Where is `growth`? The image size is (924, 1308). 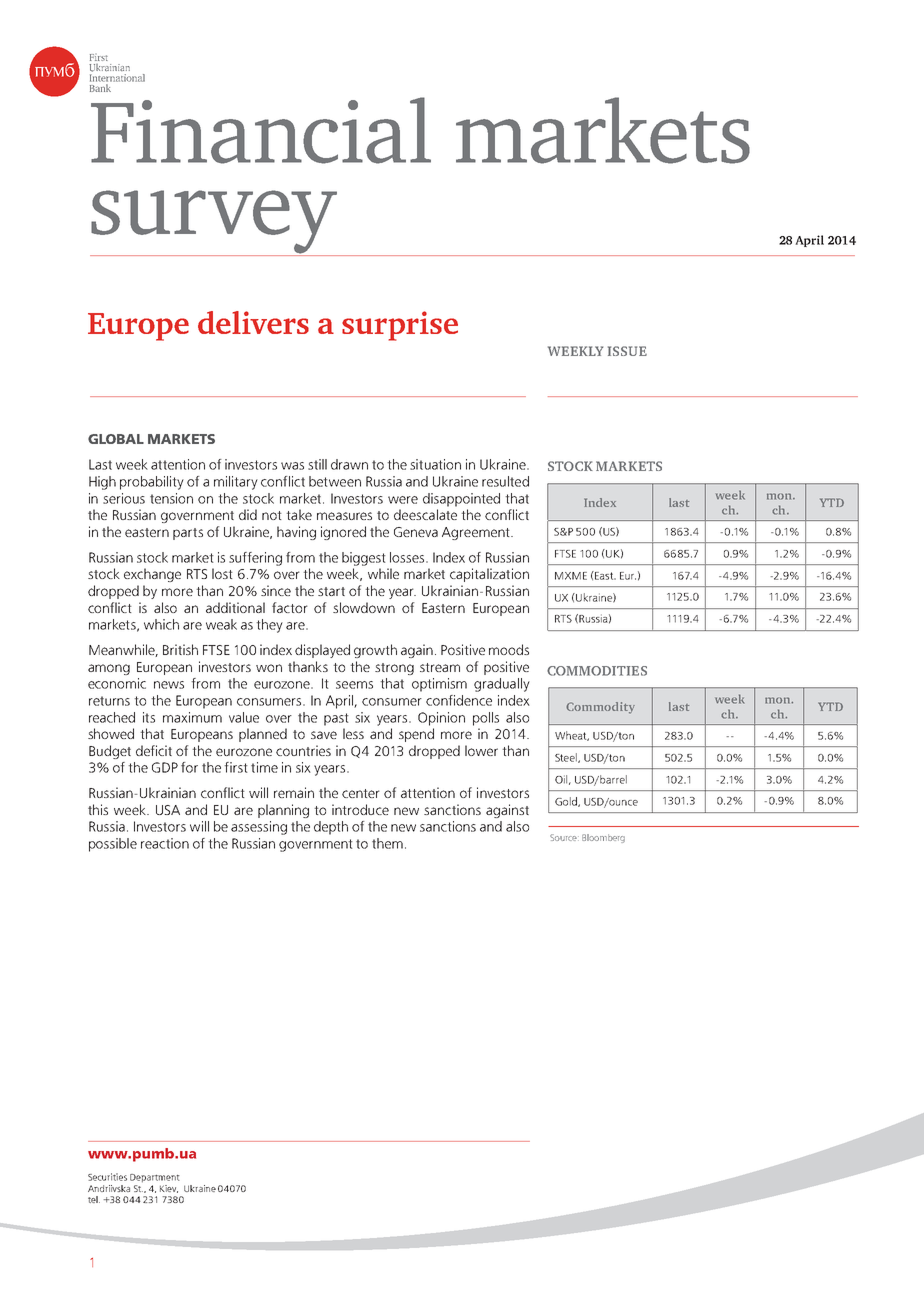 growth is located at coordinates (375, 651).
